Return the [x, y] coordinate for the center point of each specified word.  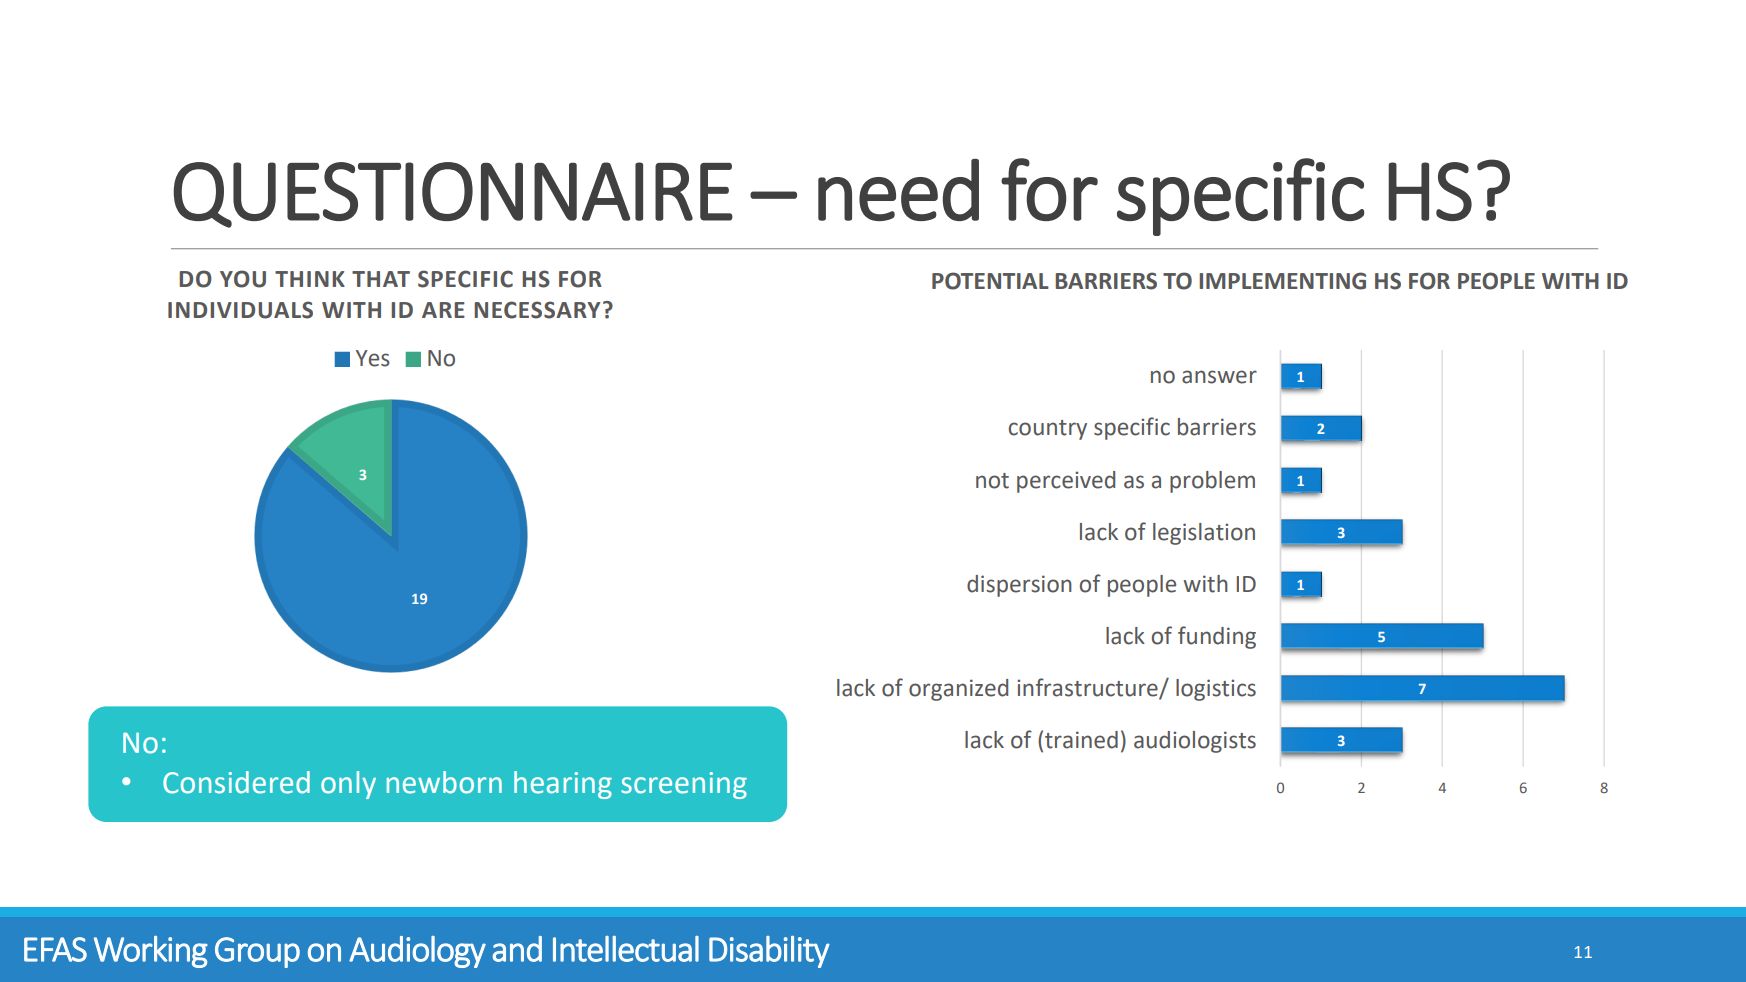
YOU [243, 279]
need [898, 190]
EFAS [55, 949]
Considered [236, 782]
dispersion [1019, 586]
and [517, 949]
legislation [1204, 534]
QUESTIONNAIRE [453, 195]
